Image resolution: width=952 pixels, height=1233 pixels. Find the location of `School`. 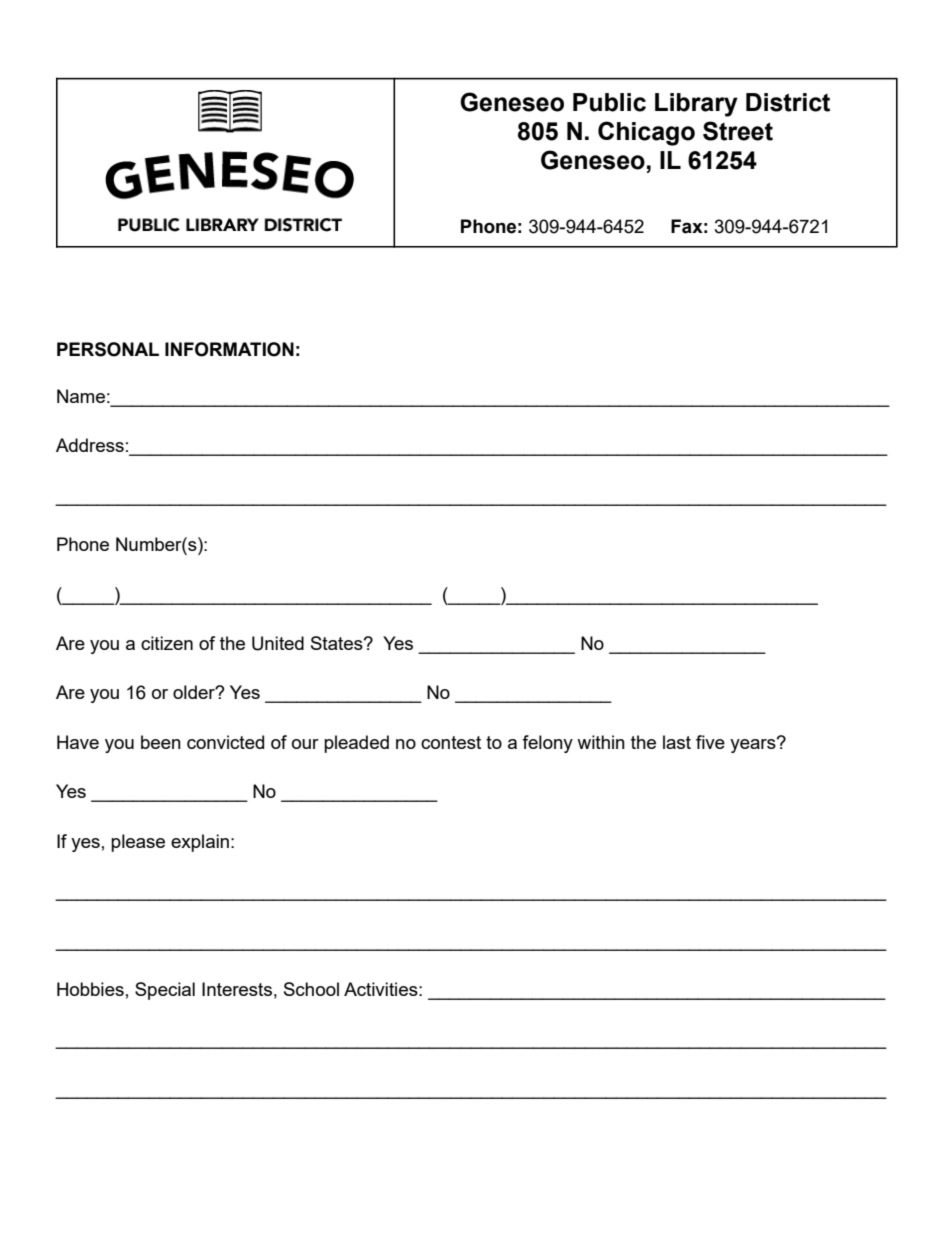

School is located at coordinates (311, 989).
